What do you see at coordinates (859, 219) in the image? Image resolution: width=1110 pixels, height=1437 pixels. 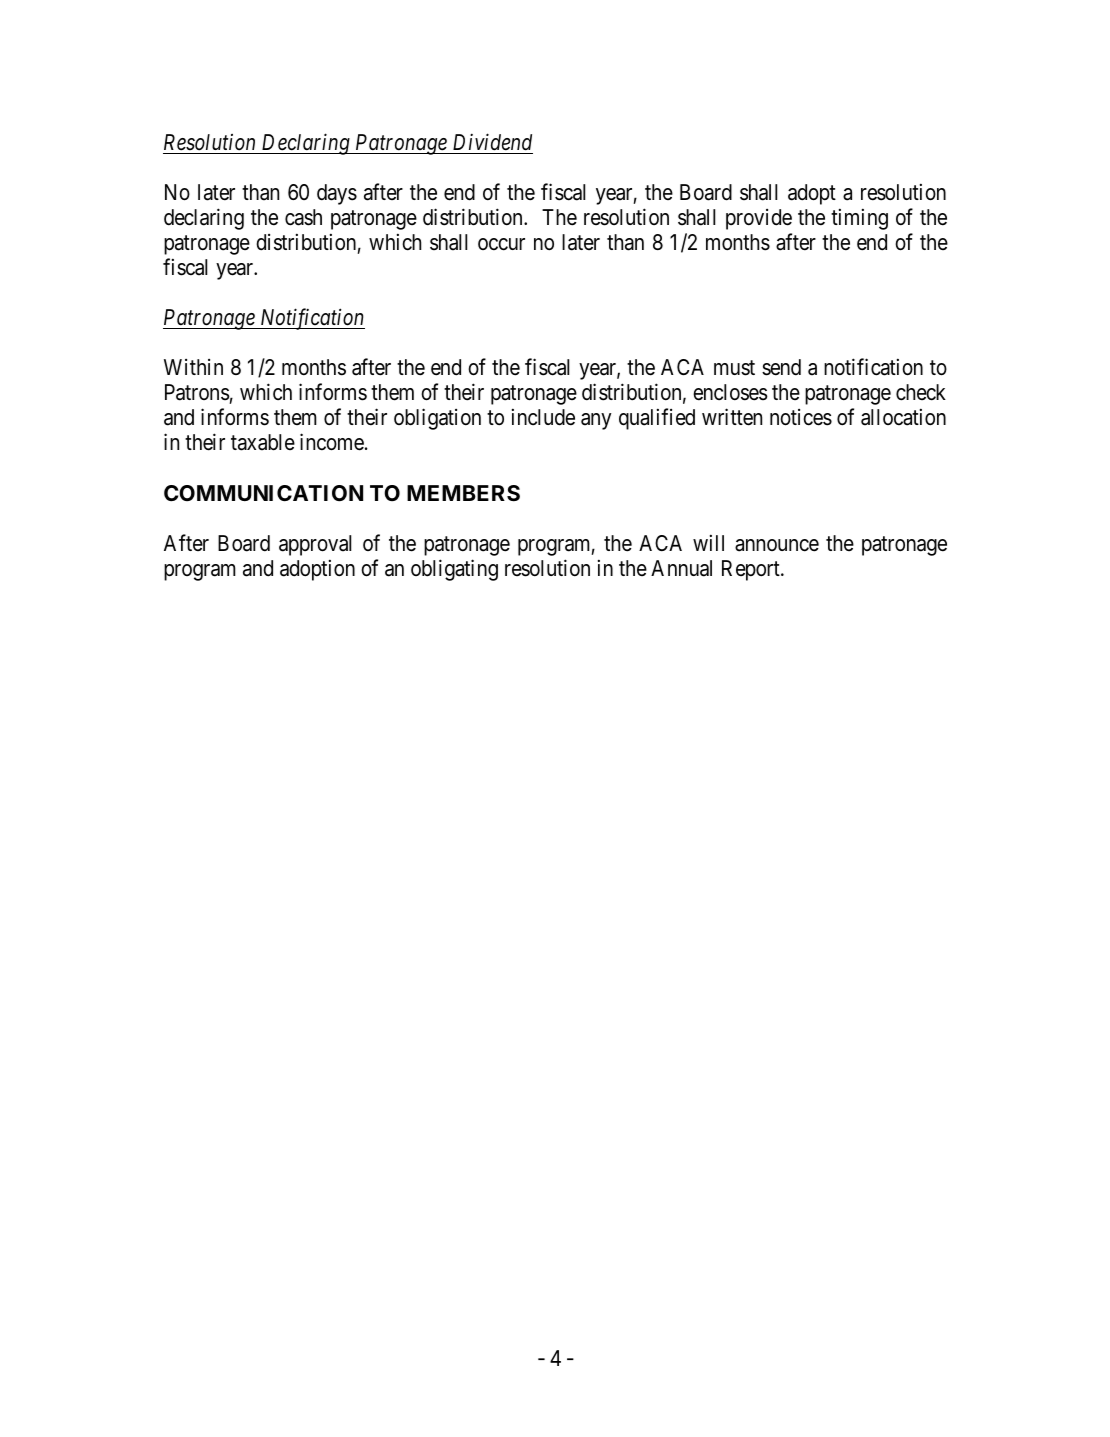 I see `timing` at bounding box center [859, 219].
